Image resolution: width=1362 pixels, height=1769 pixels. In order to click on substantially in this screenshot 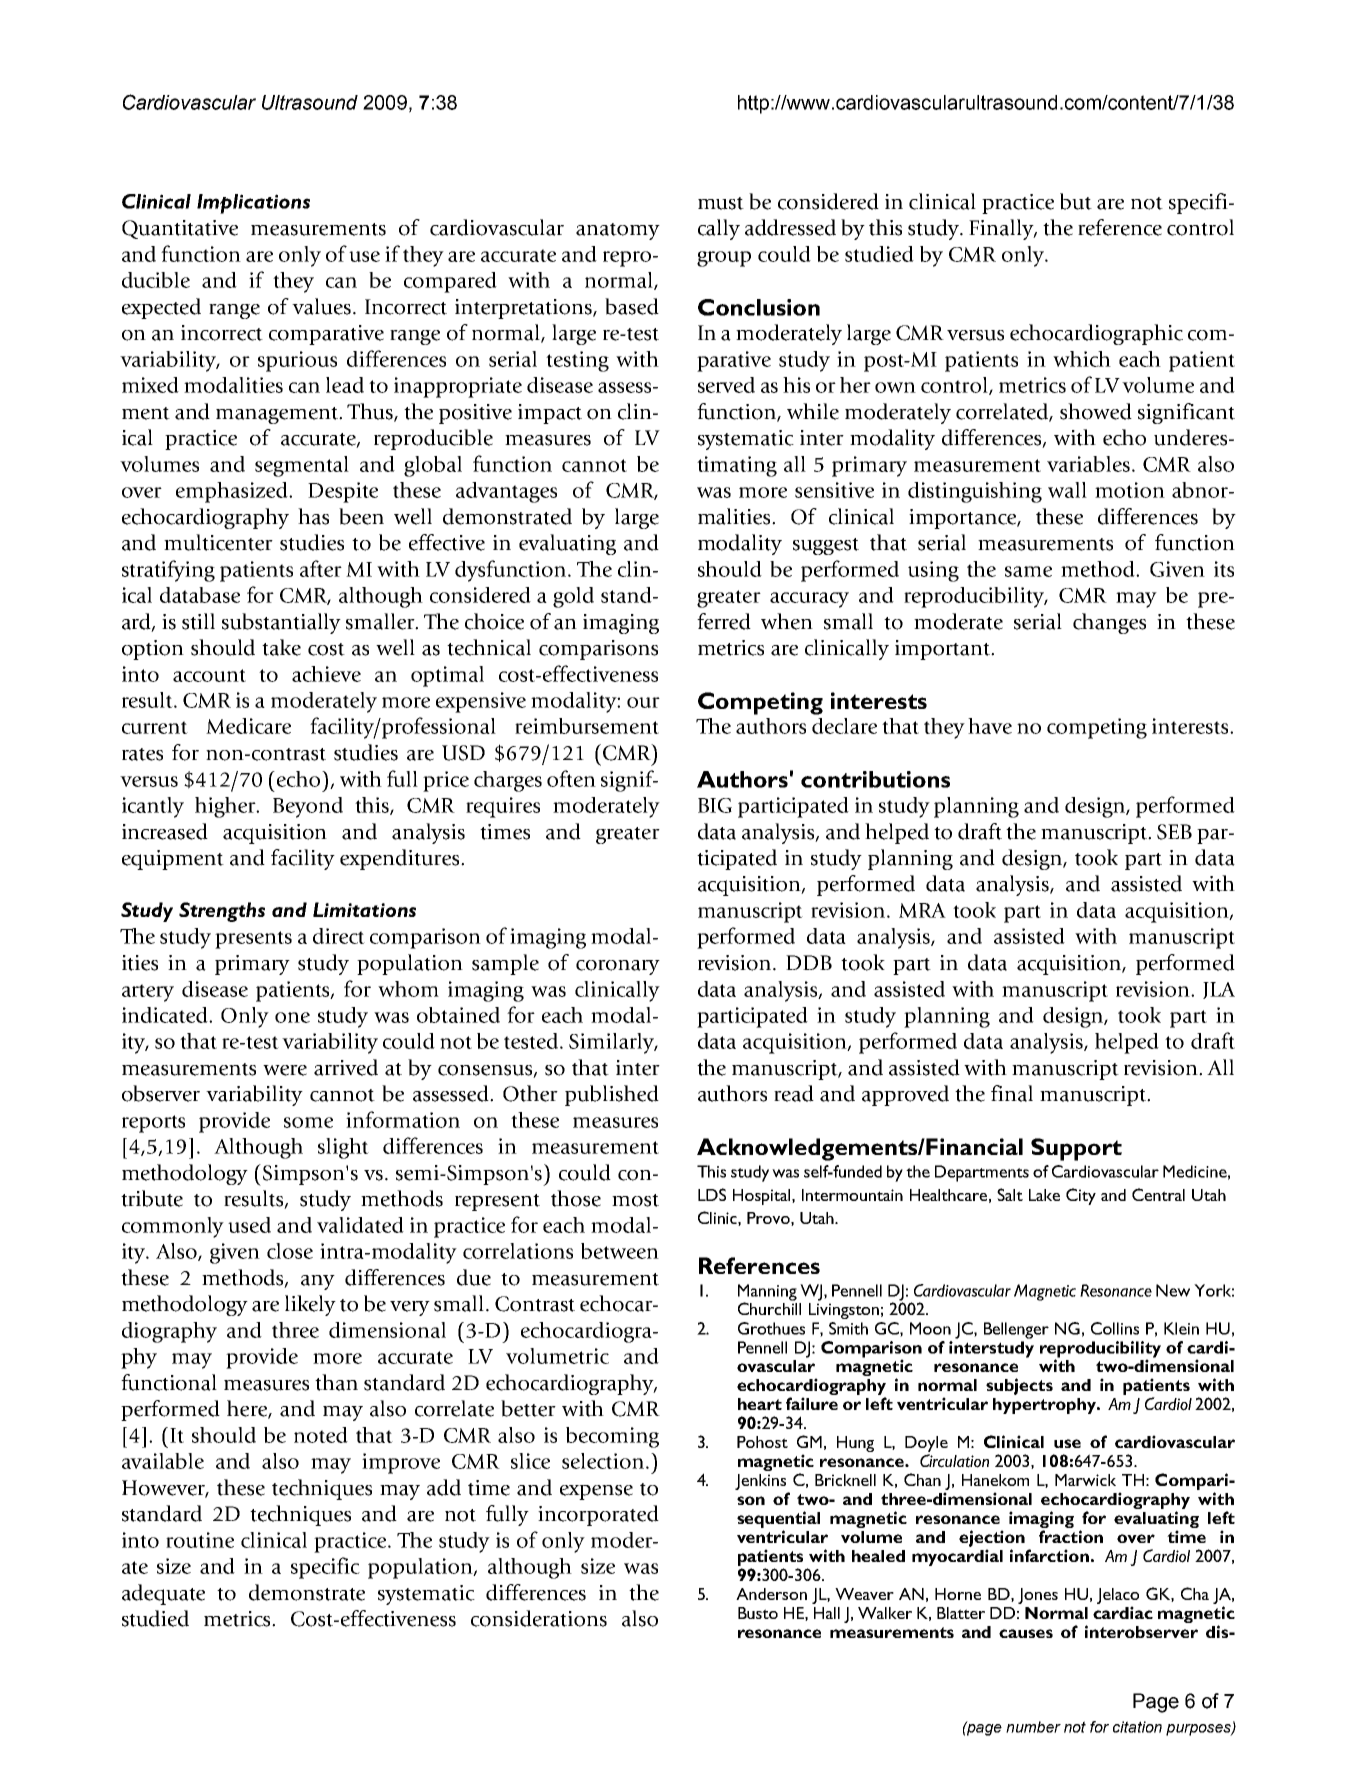, I will do `click(281, 623)`.
